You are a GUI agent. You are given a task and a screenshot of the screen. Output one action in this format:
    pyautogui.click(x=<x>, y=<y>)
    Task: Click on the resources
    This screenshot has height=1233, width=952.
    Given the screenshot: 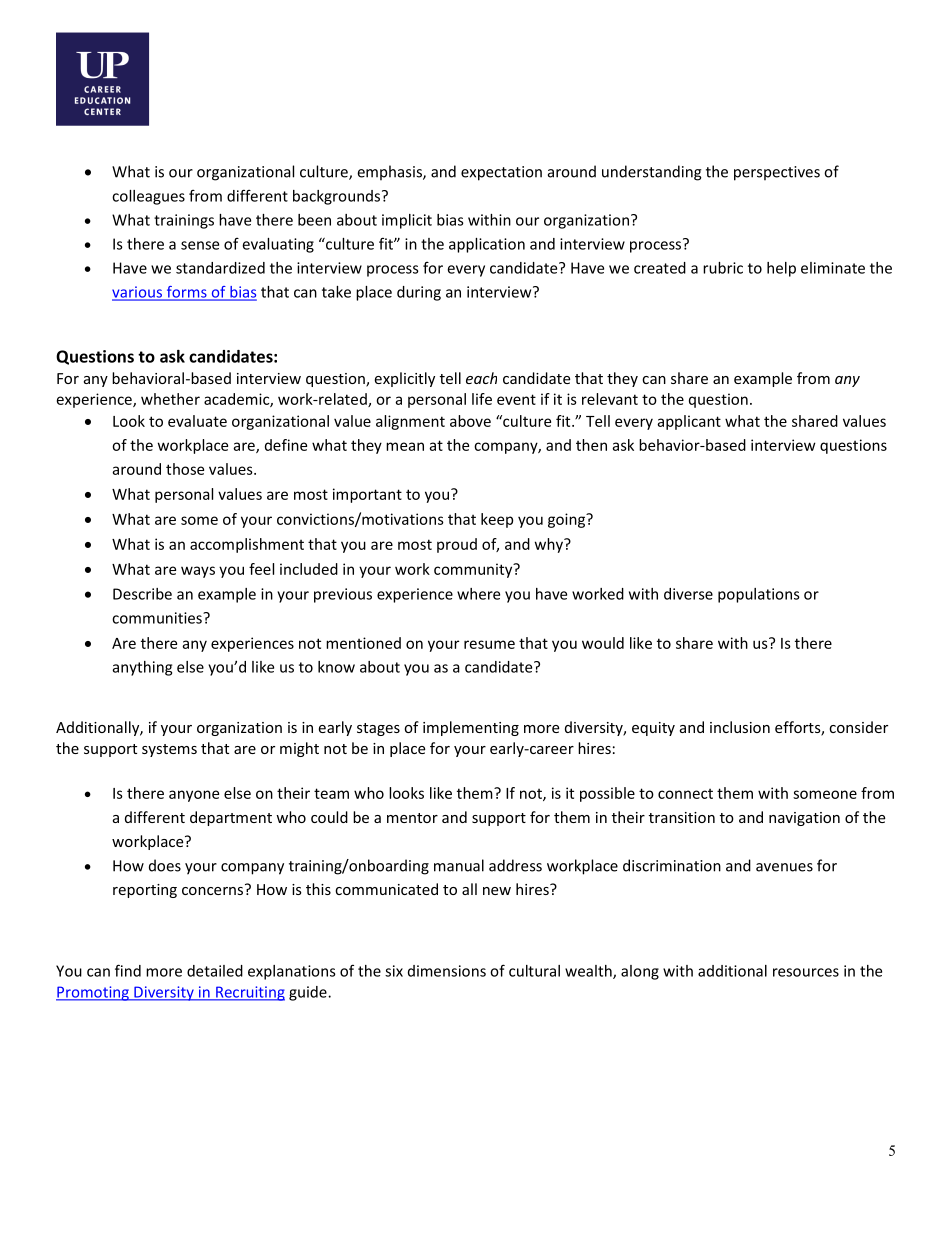 What is the action you would take?
    pyautogui.click(x=806, y=972)
